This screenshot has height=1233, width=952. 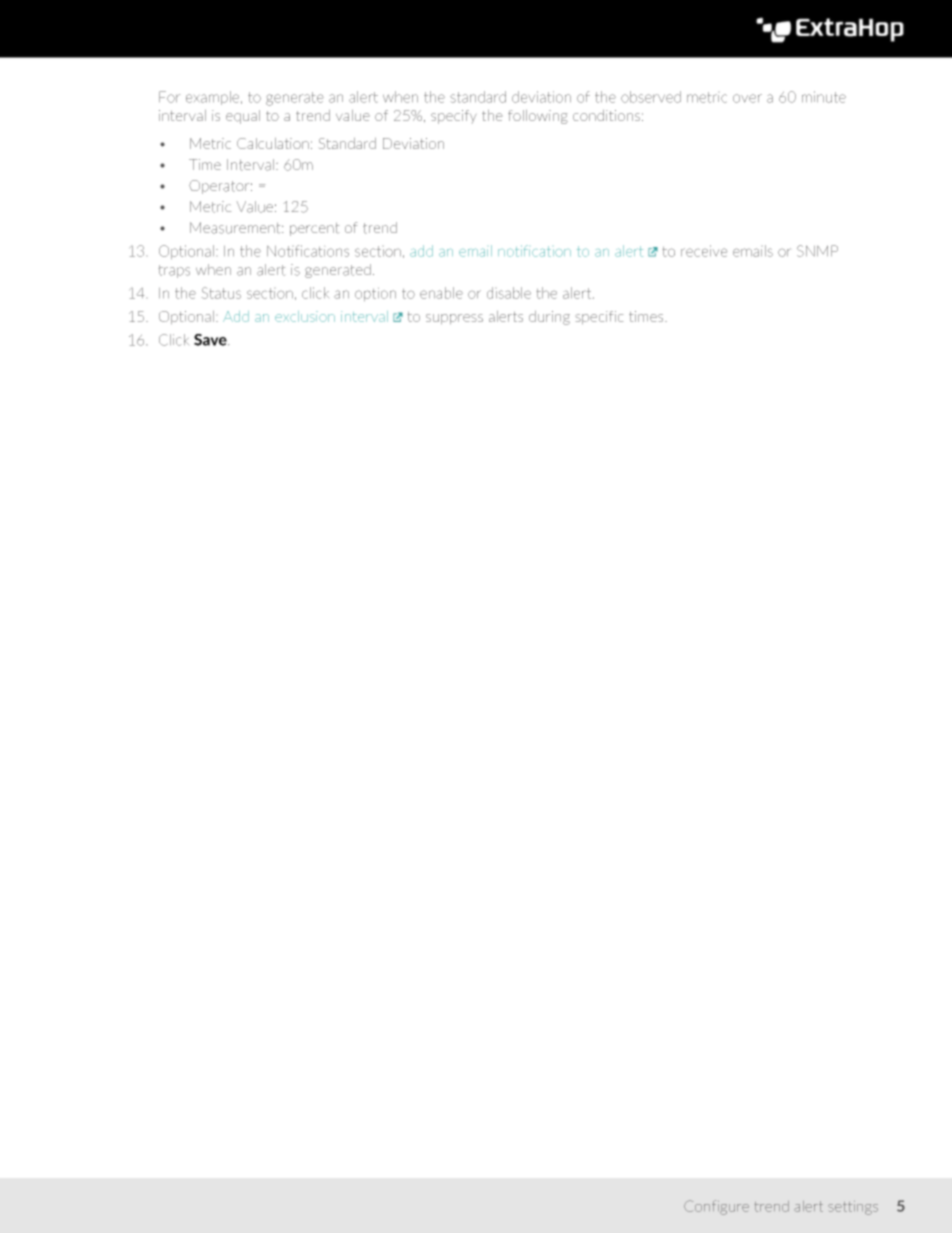 What do you see at coordinates (599, 317) in the screenshot?
I see `specific` at bounding box center [599, 317].
